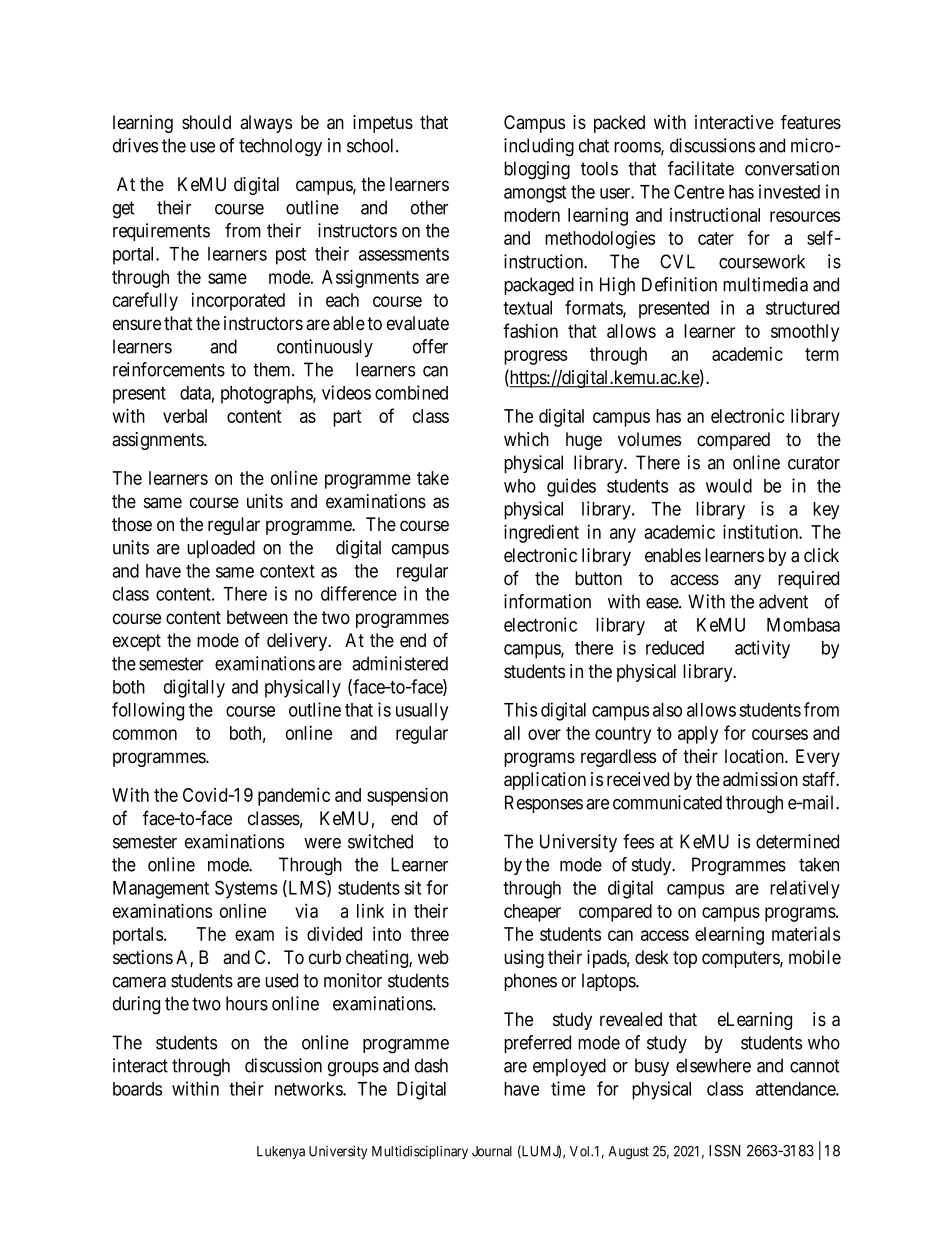 This document has height=1233, width=952. I want to click on including, so click(539, 147).
